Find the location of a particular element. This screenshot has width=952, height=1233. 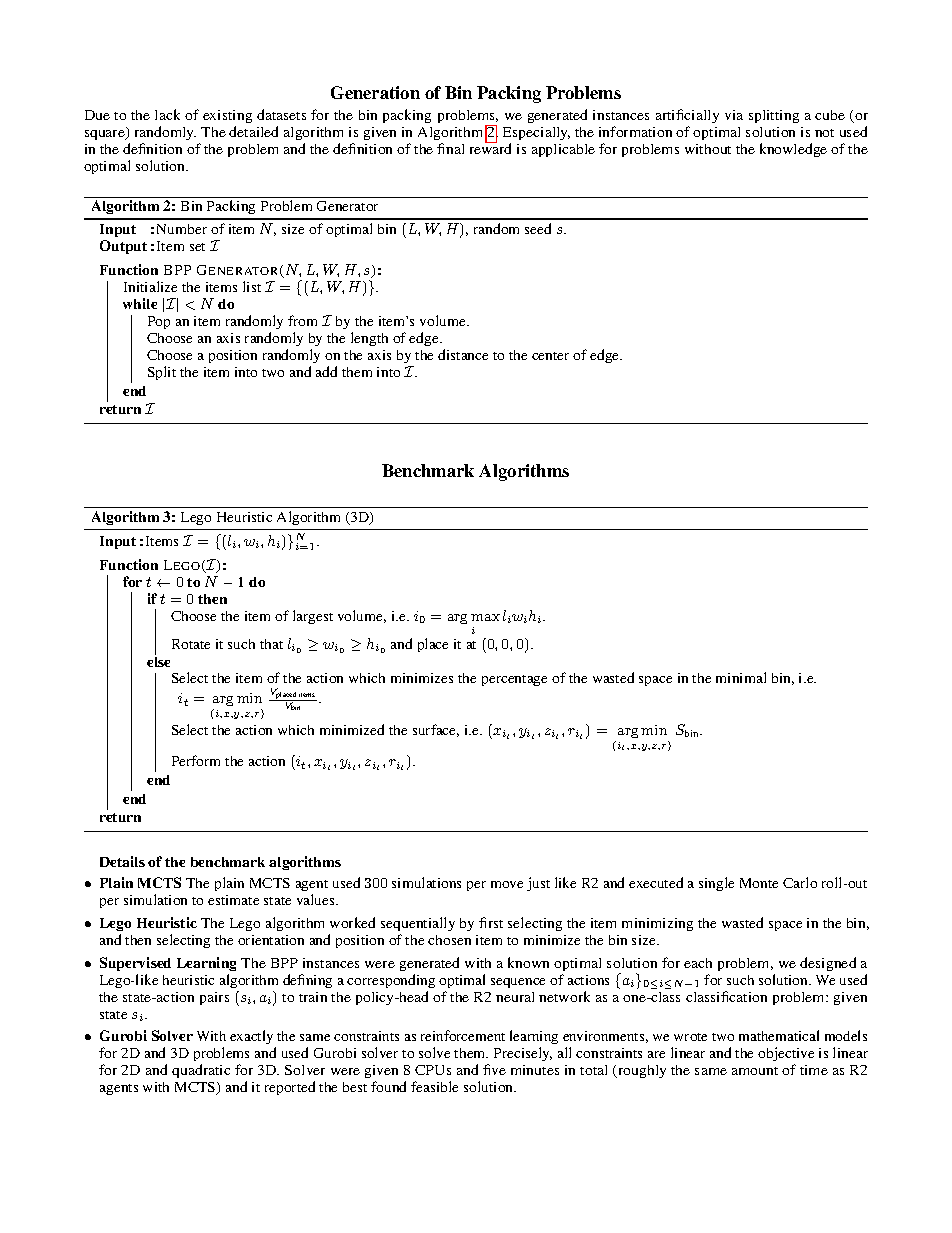

center is located at coordinates (550, 356).
